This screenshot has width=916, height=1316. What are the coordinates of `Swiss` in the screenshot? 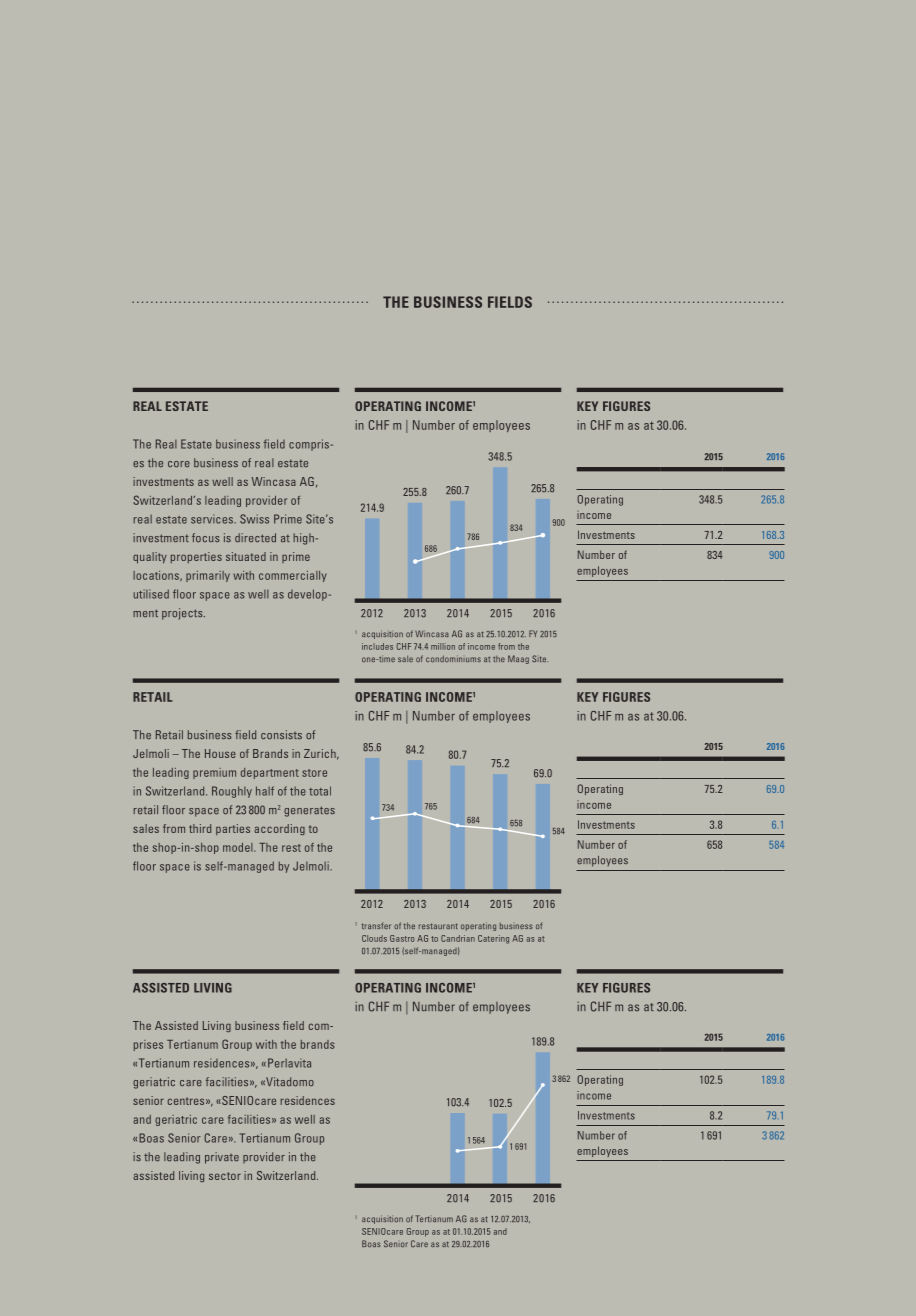 It's located at (254, 519).
